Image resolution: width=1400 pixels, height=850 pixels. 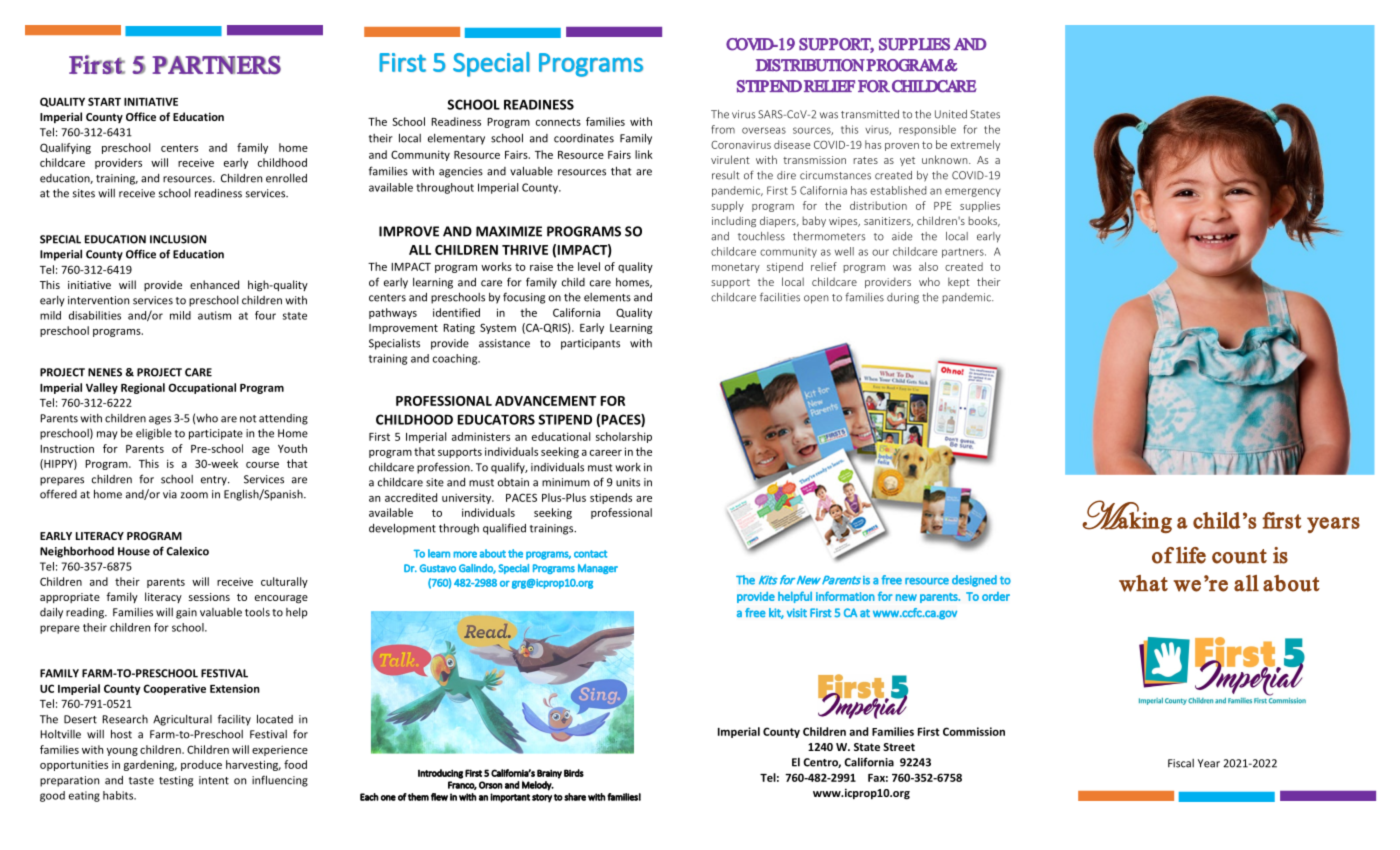 I want to click on INCLUSION, so click(x=178, y=239).
